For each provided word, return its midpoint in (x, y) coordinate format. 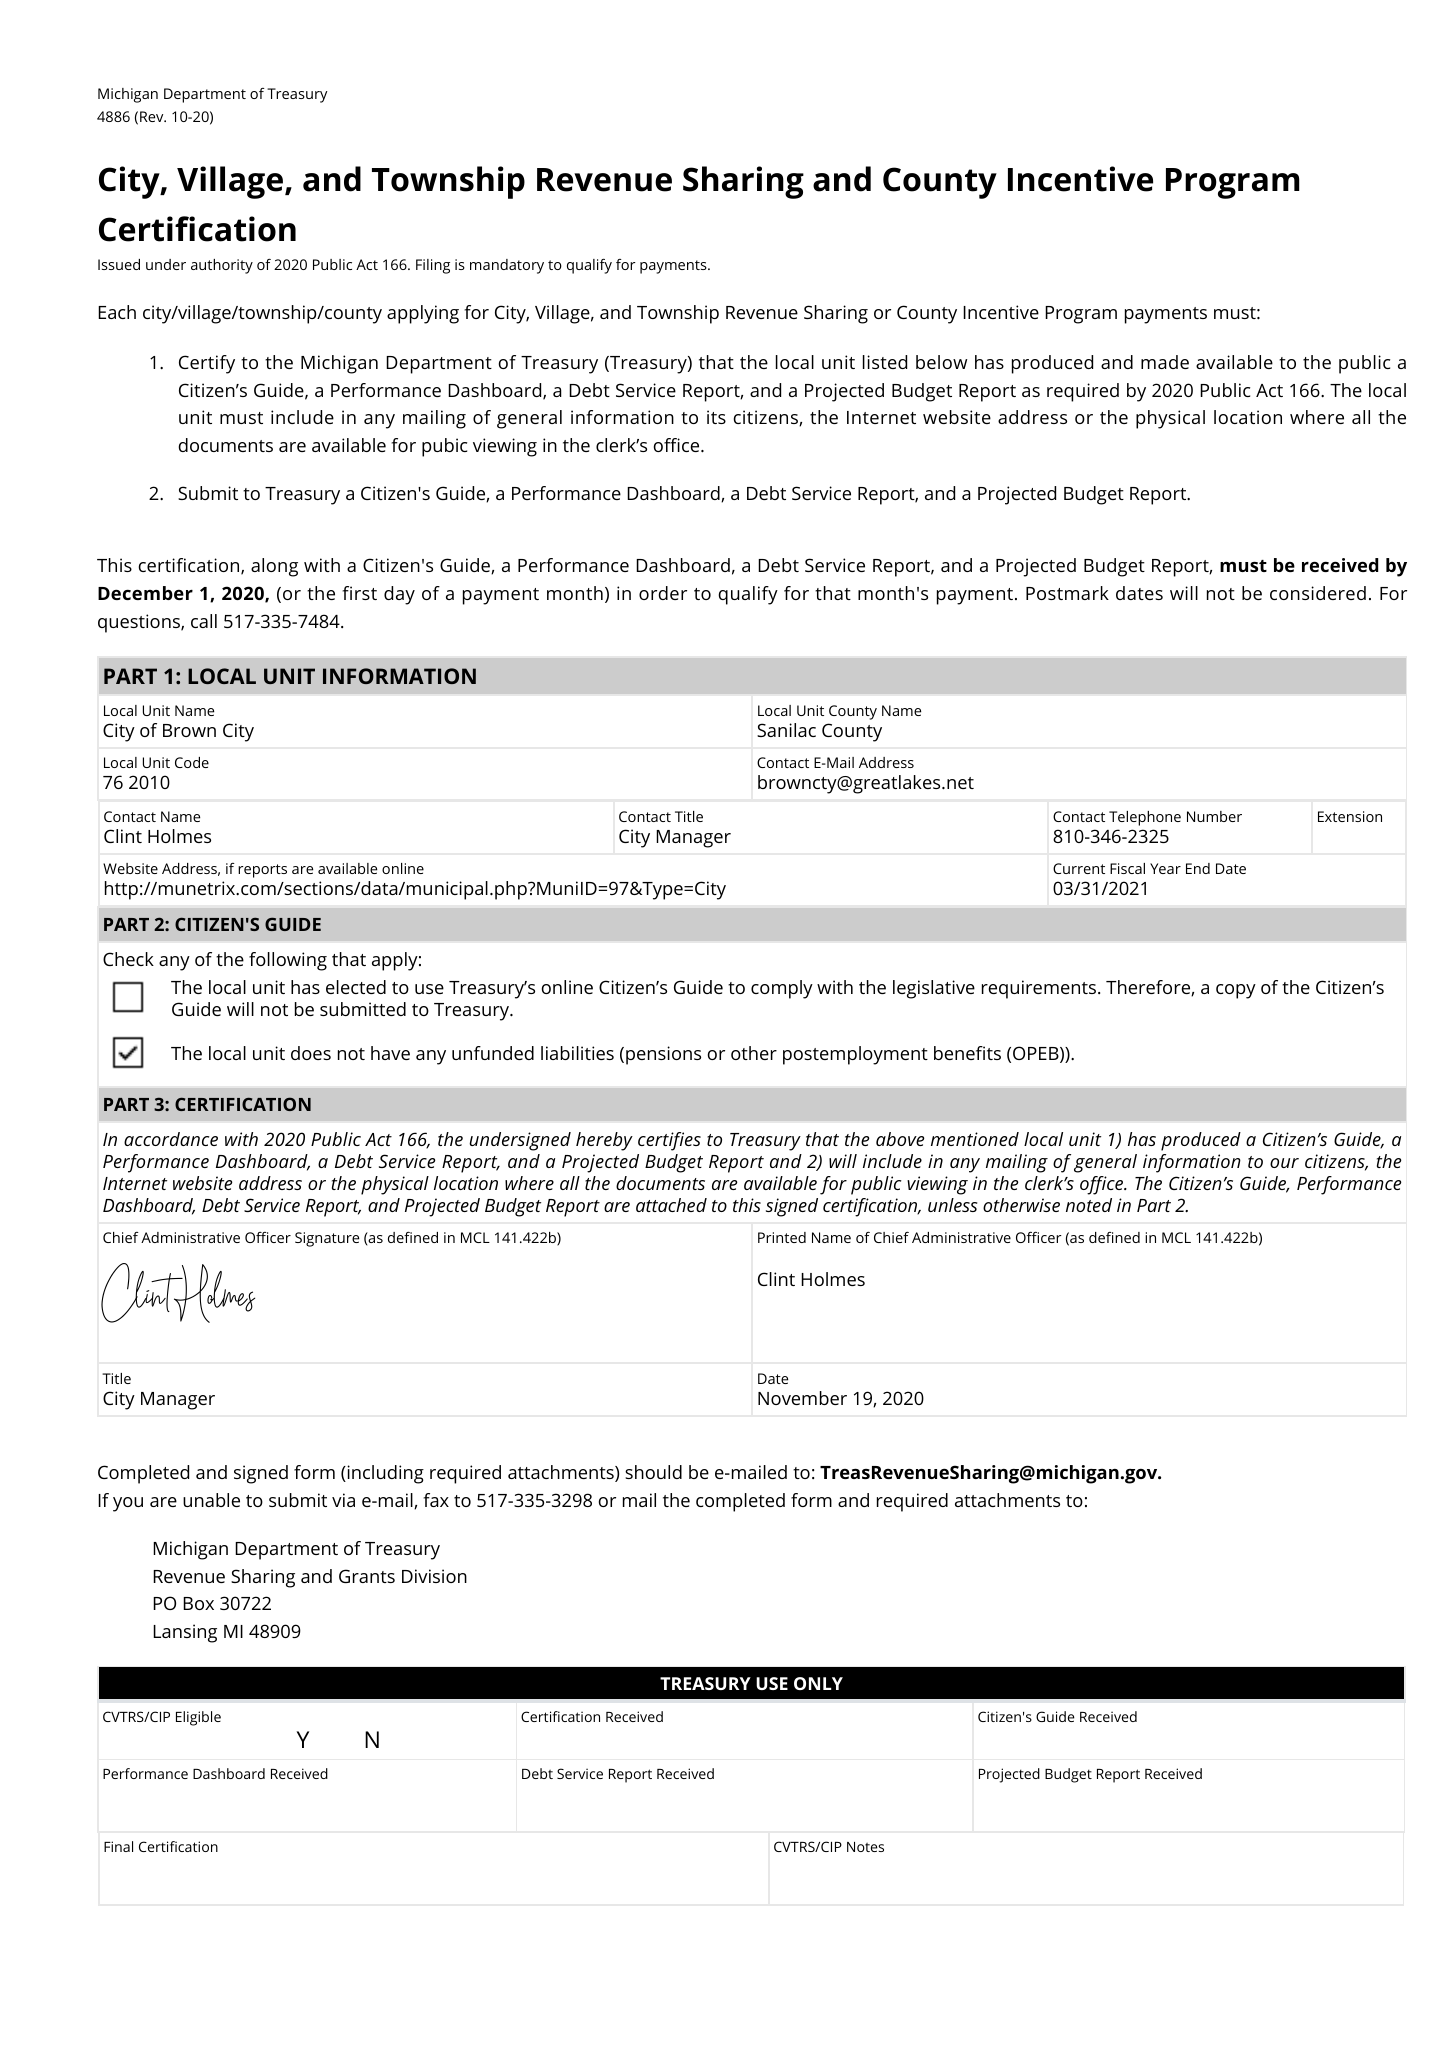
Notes (865, 1847)
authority (222, 266)
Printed (782, 1237)
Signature (327, 1239)
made (1165, 362)
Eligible (198, 1718)
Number (1214, 816)
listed (885, 362)
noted (1089, 1205)
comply (782, 989)
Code (192, 762)
